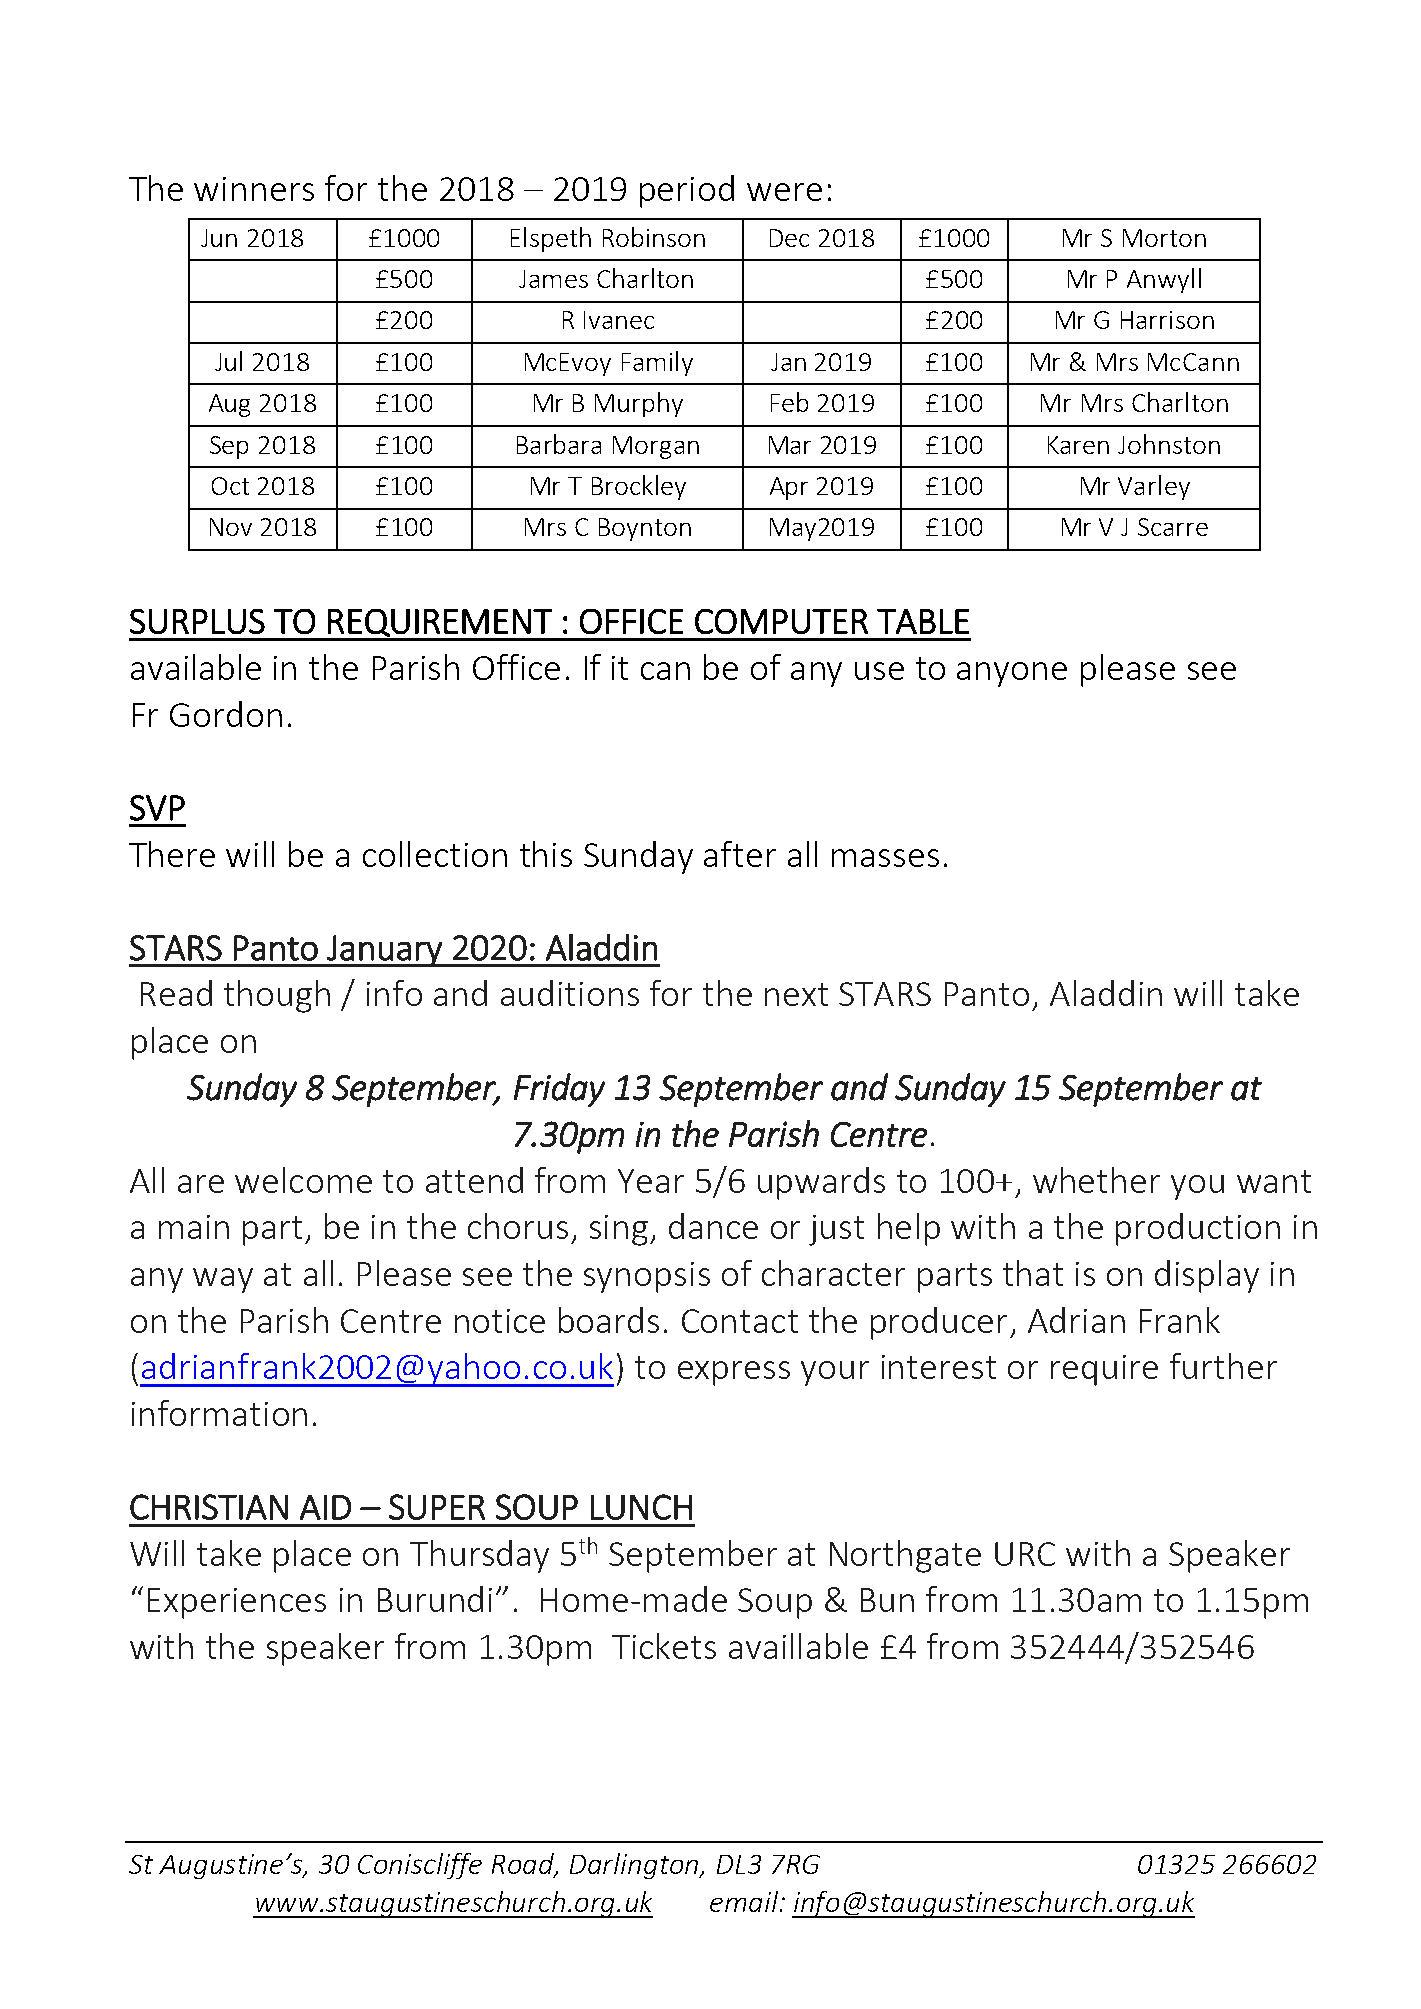 Image resolution: width=1421 pixels, height=2009 pixels. What do you see at coordinates (524, 1865) in the screenshot?
I see `Road` at bounding box center [524, 1865].
